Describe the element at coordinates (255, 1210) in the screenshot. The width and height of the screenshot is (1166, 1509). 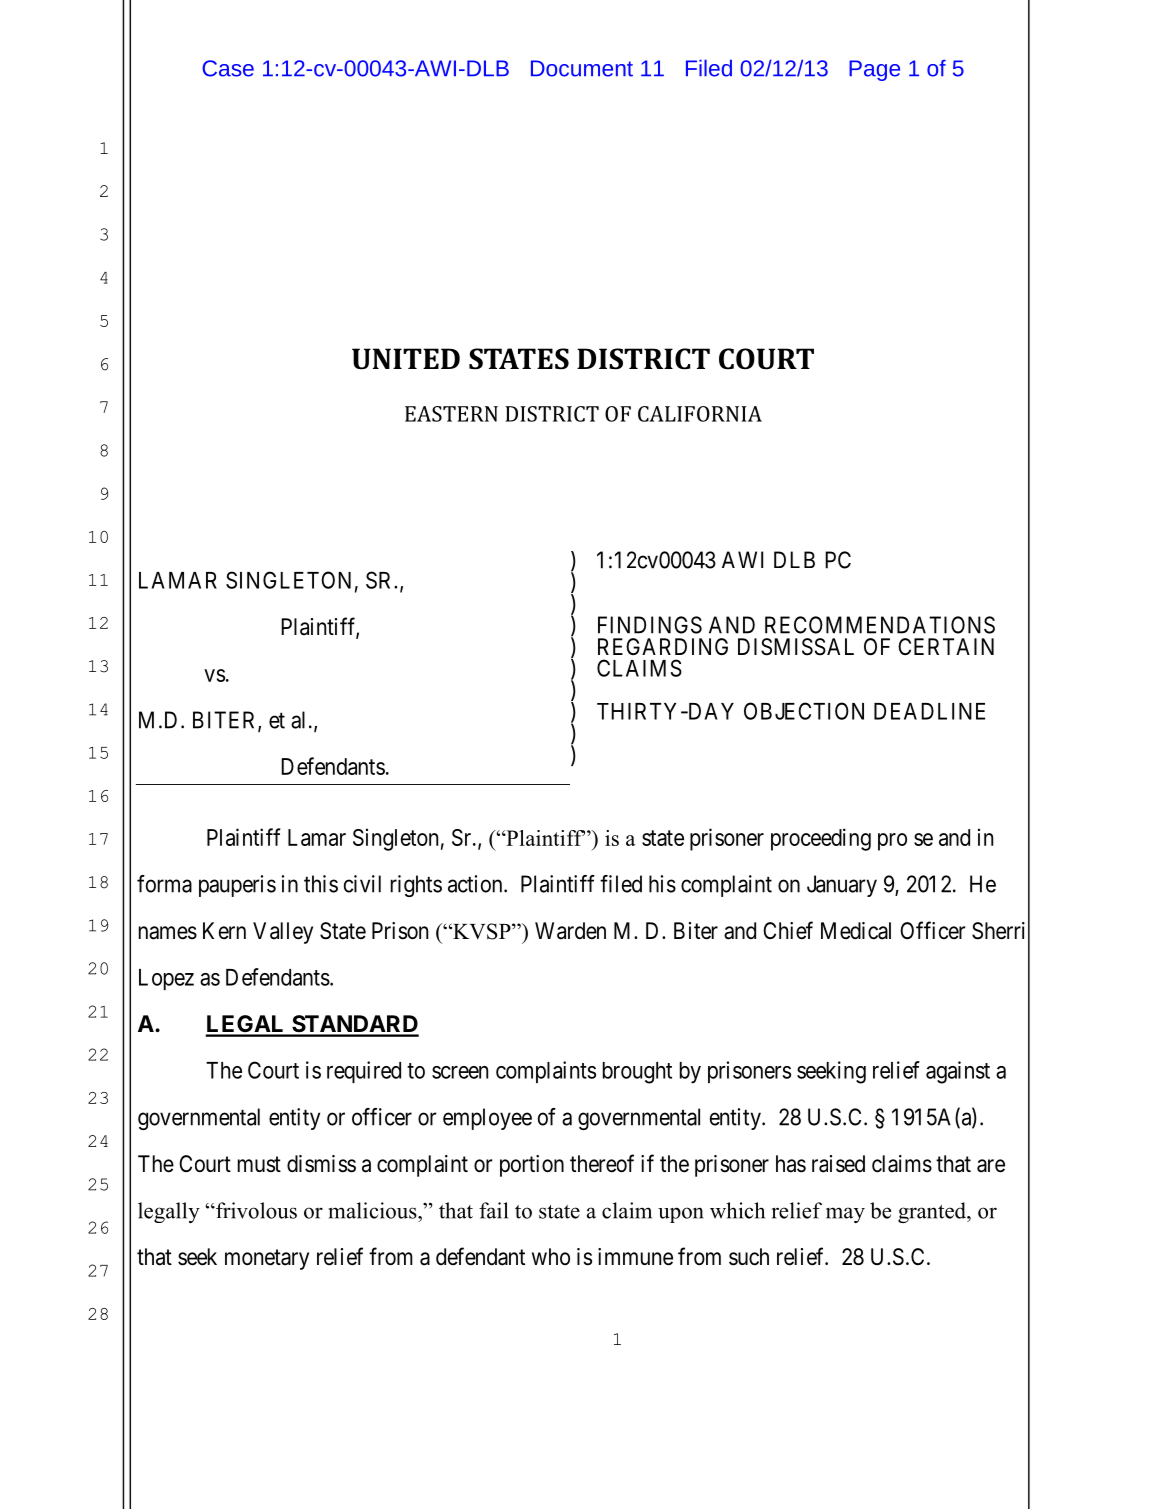
I see `frivolous` at that location.
